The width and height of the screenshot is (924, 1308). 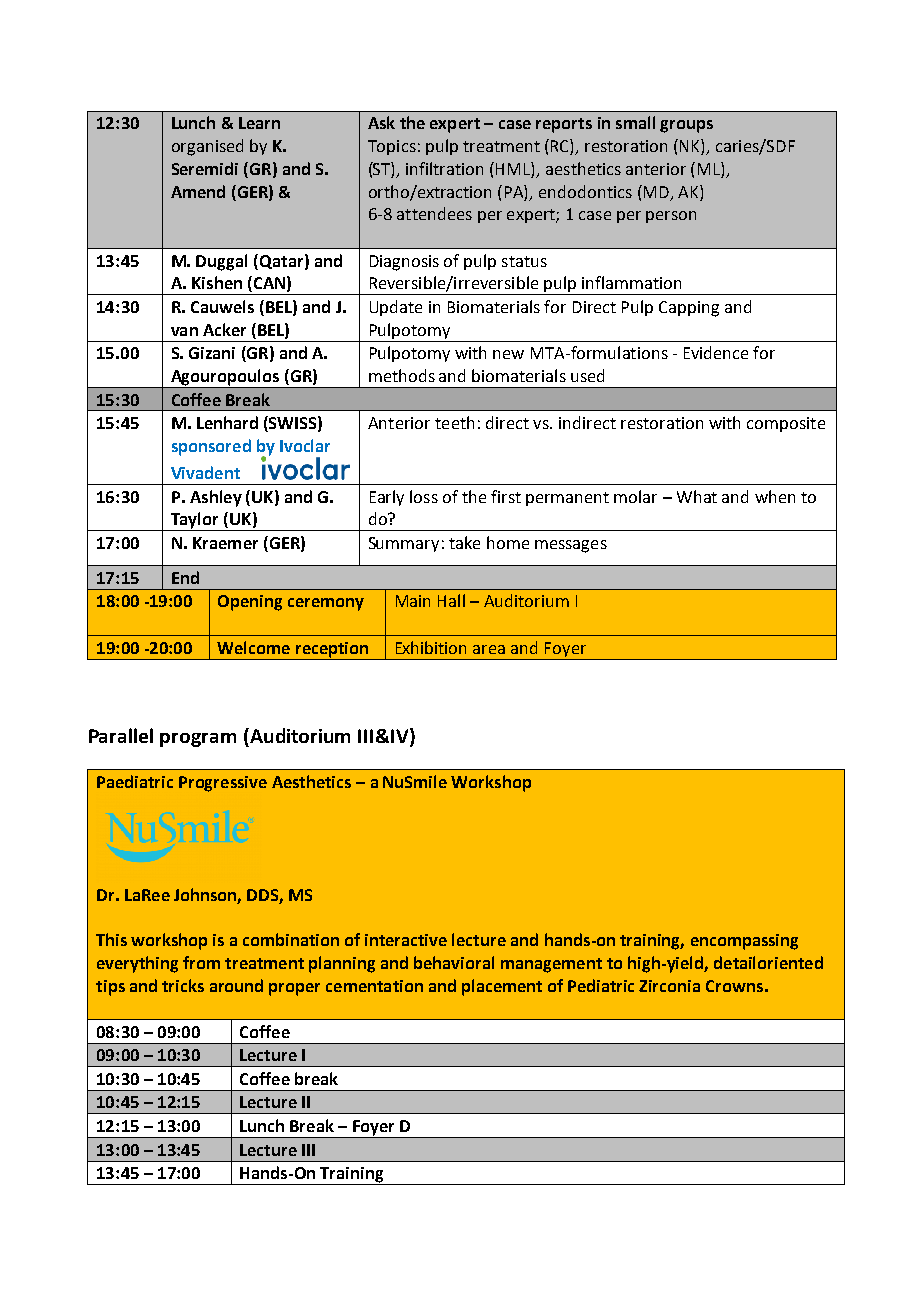 What do you see at coordinates (454, 962) in the screenshot?
I see `behavioral` at bounding box center [454, 962].
